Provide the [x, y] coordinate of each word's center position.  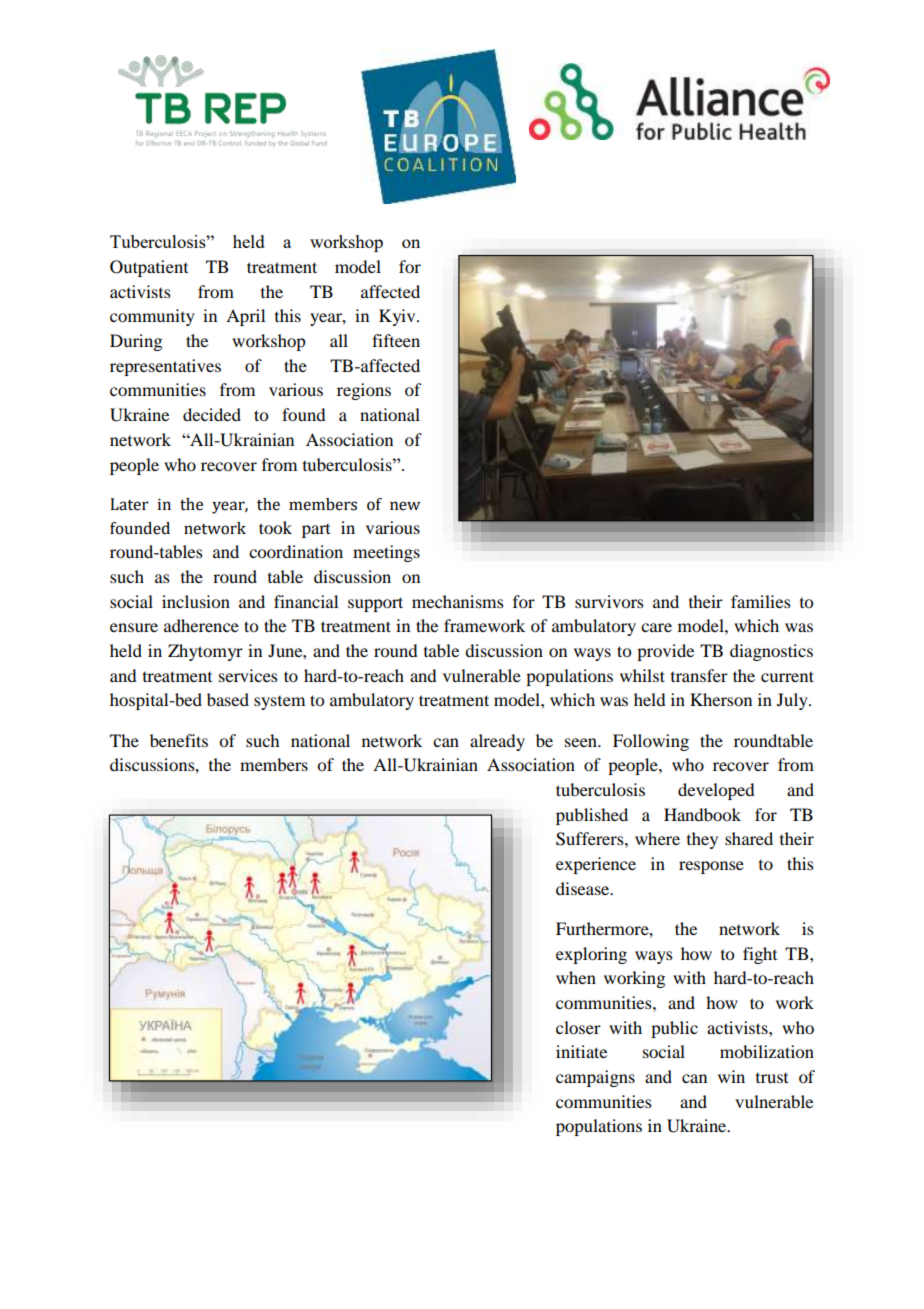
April [245, 317]
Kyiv [398, 317]
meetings [386, 553]
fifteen [396, 340]
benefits [179, 740]
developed [716, 791]
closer [578, 1027]
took [275, 527]
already [497, 742]
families [761, 601]
